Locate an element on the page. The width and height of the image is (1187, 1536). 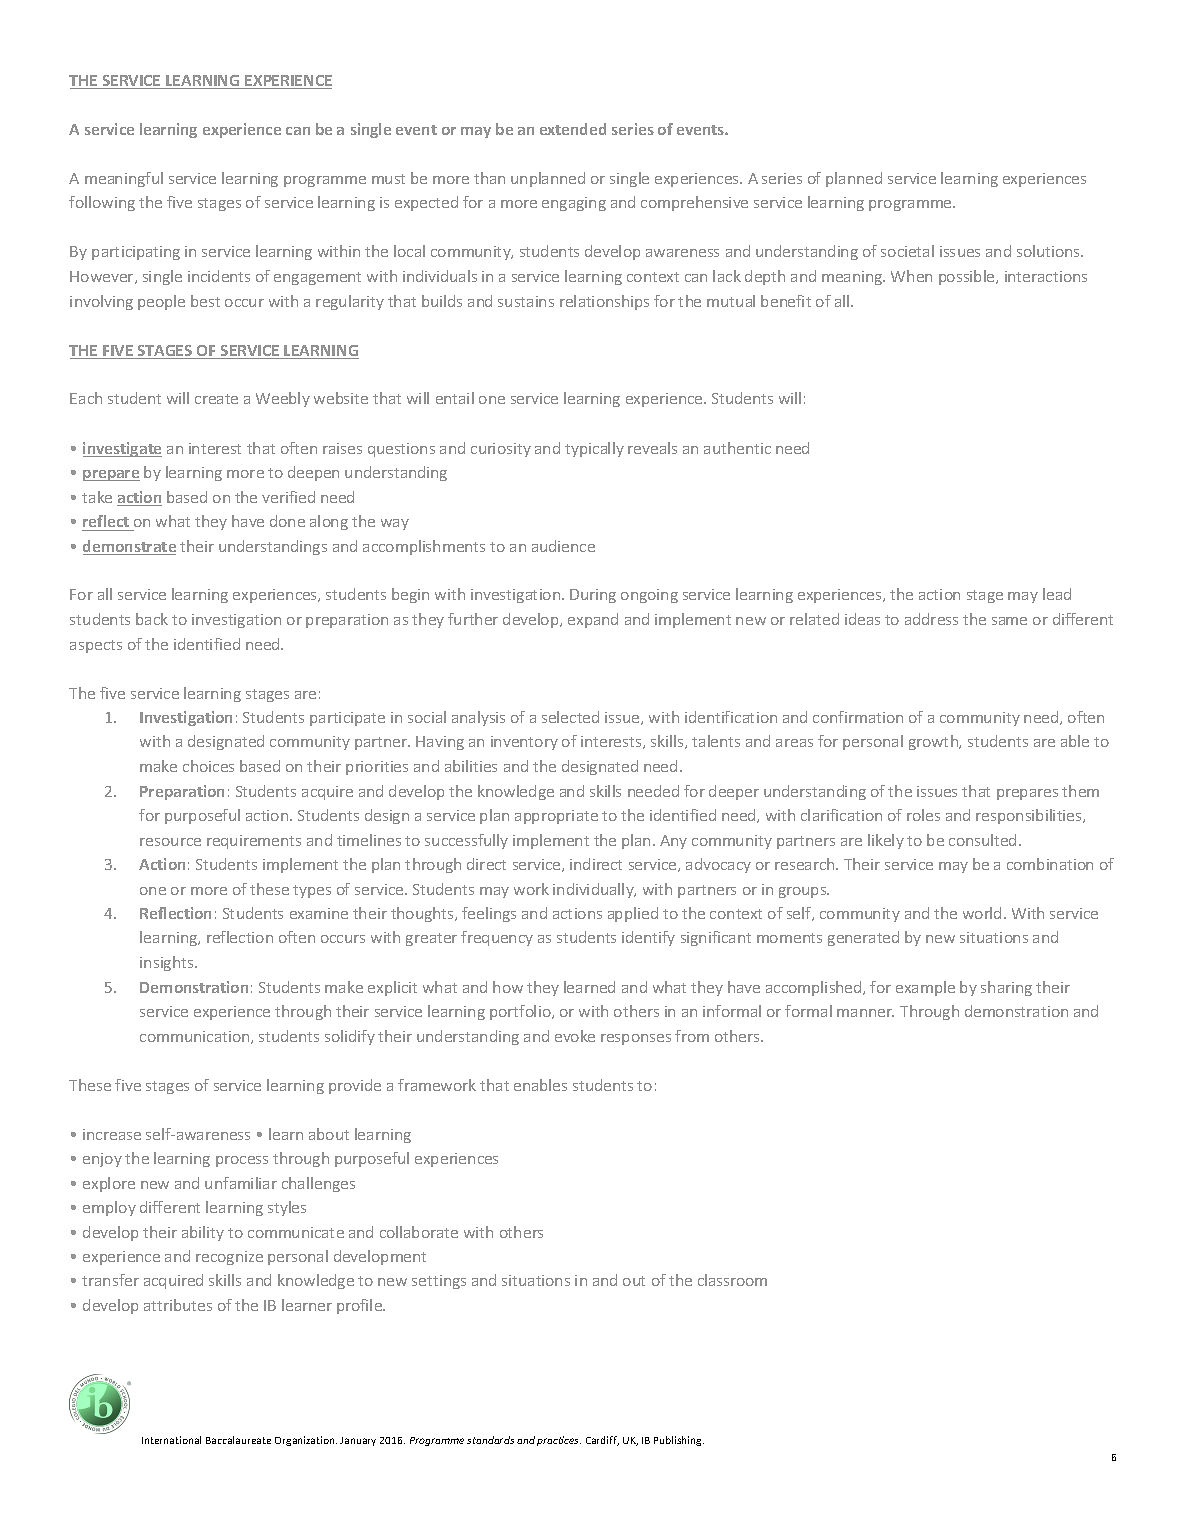
roles is located at coordinates (923, 815).
